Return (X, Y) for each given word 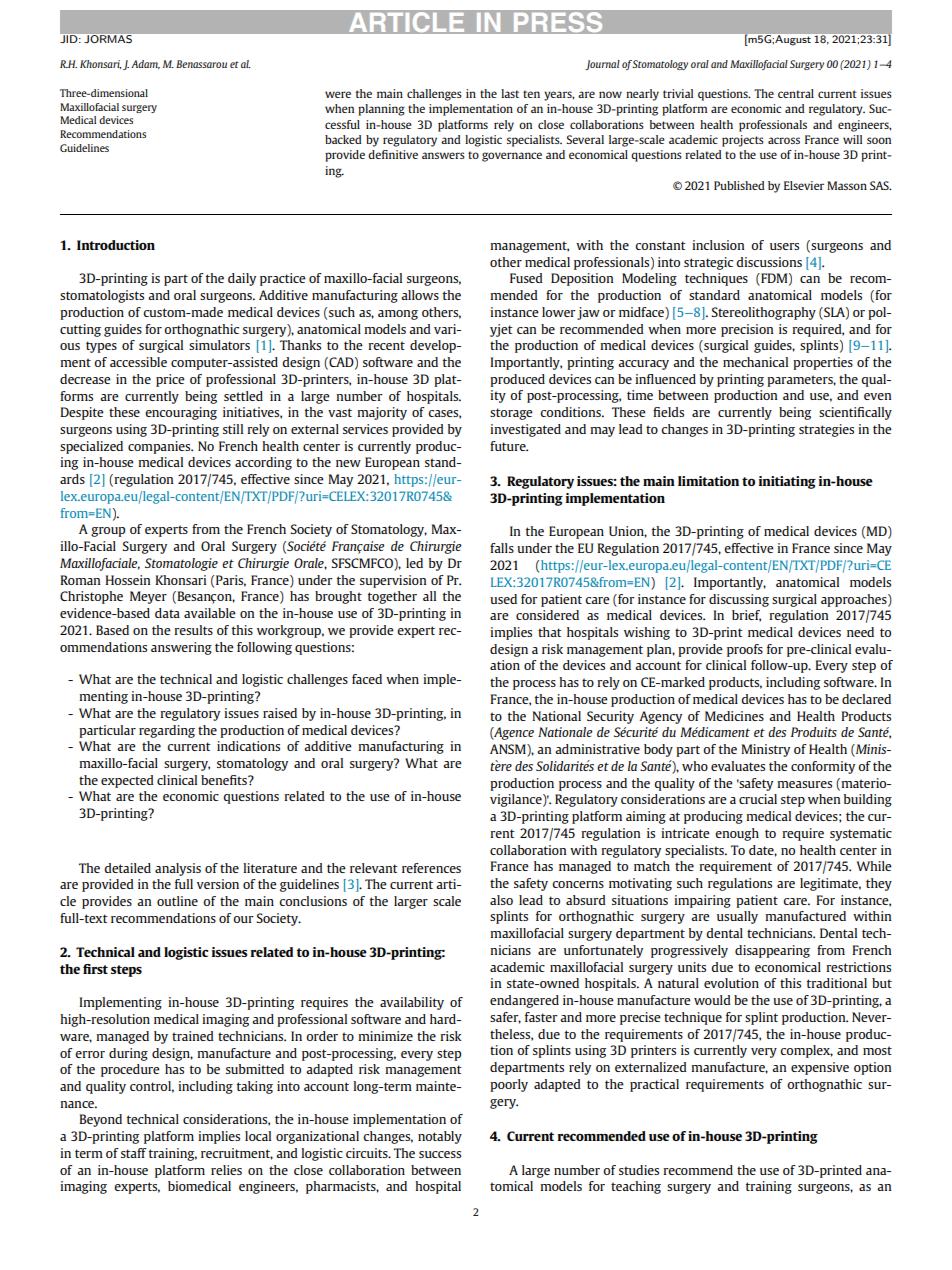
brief (746, 616)
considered (547, 615)
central (796, 93)
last (510, 93)
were (338, 94)
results (193, 630)
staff (134, 1153)
